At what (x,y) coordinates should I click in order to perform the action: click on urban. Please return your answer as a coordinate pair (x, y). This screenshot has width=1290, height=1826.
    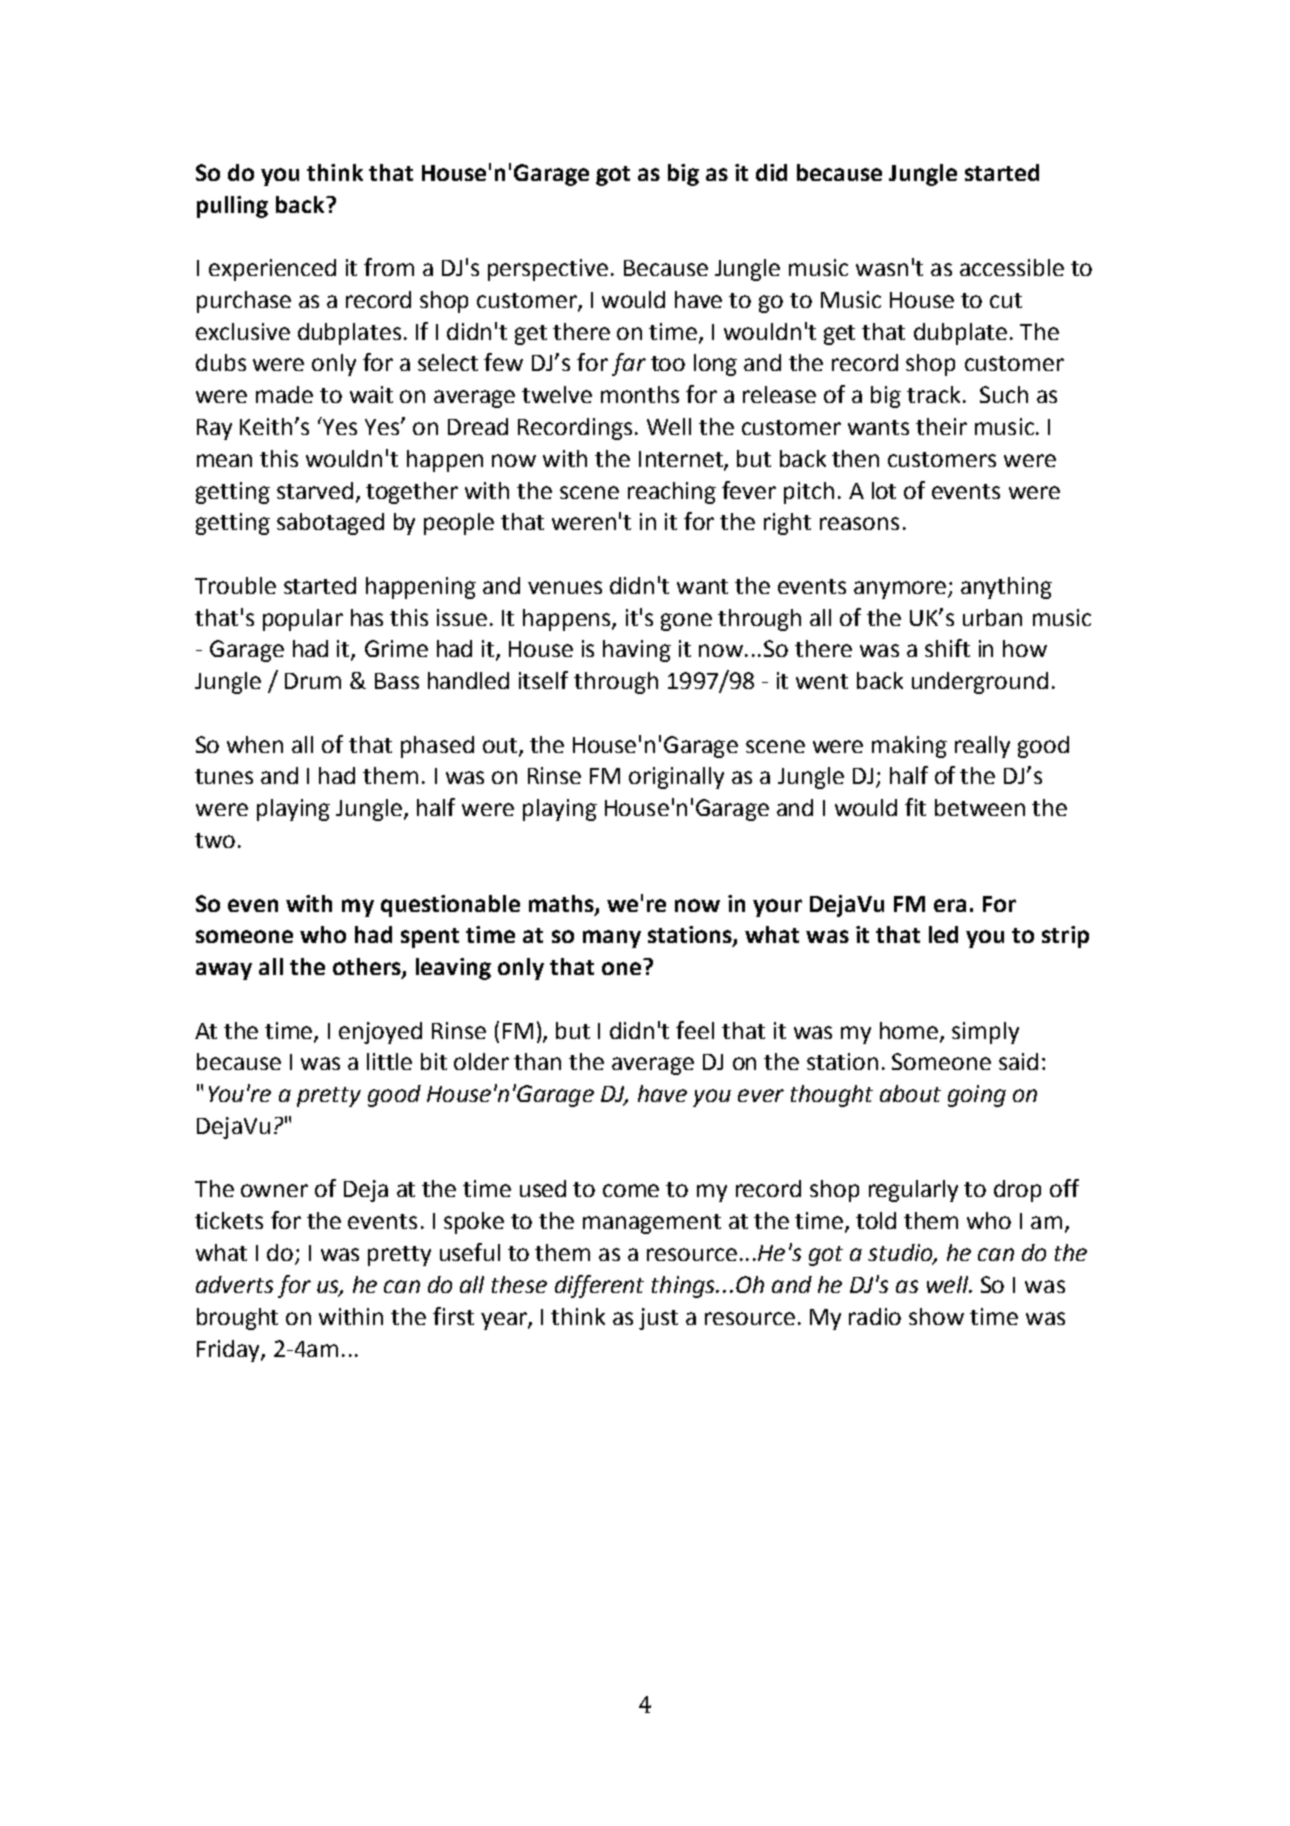
    Looking at the image, I should click on (992, 617).
